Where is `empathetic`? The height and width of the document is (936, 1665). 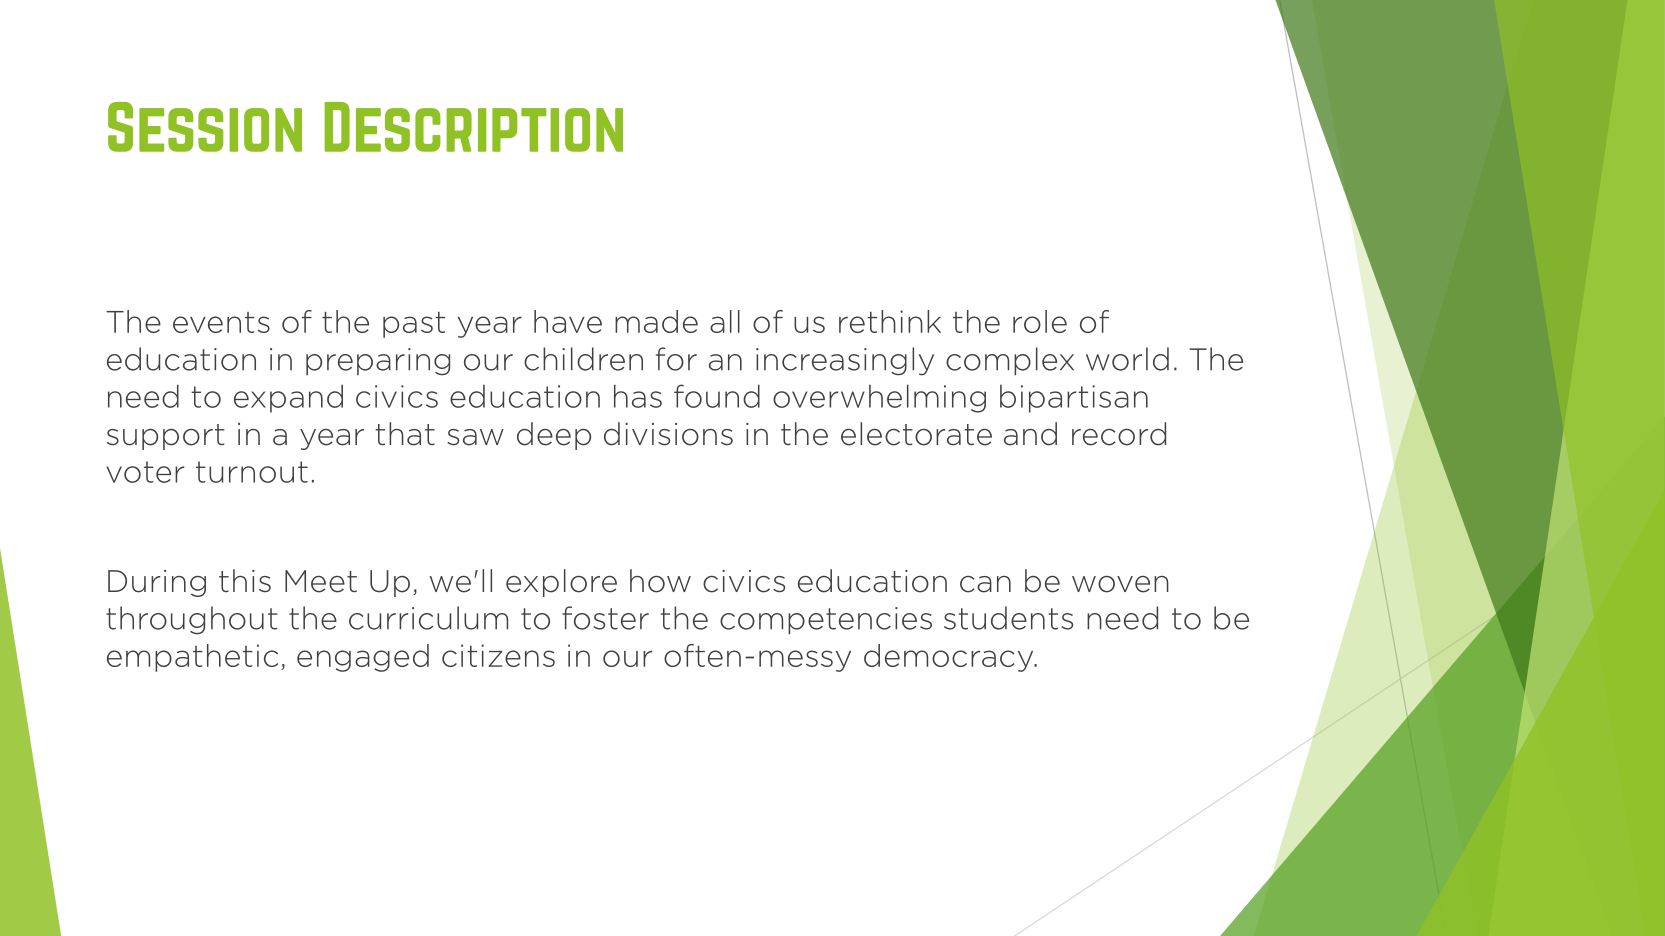 empathetic is located at coordinates (192, 658).
